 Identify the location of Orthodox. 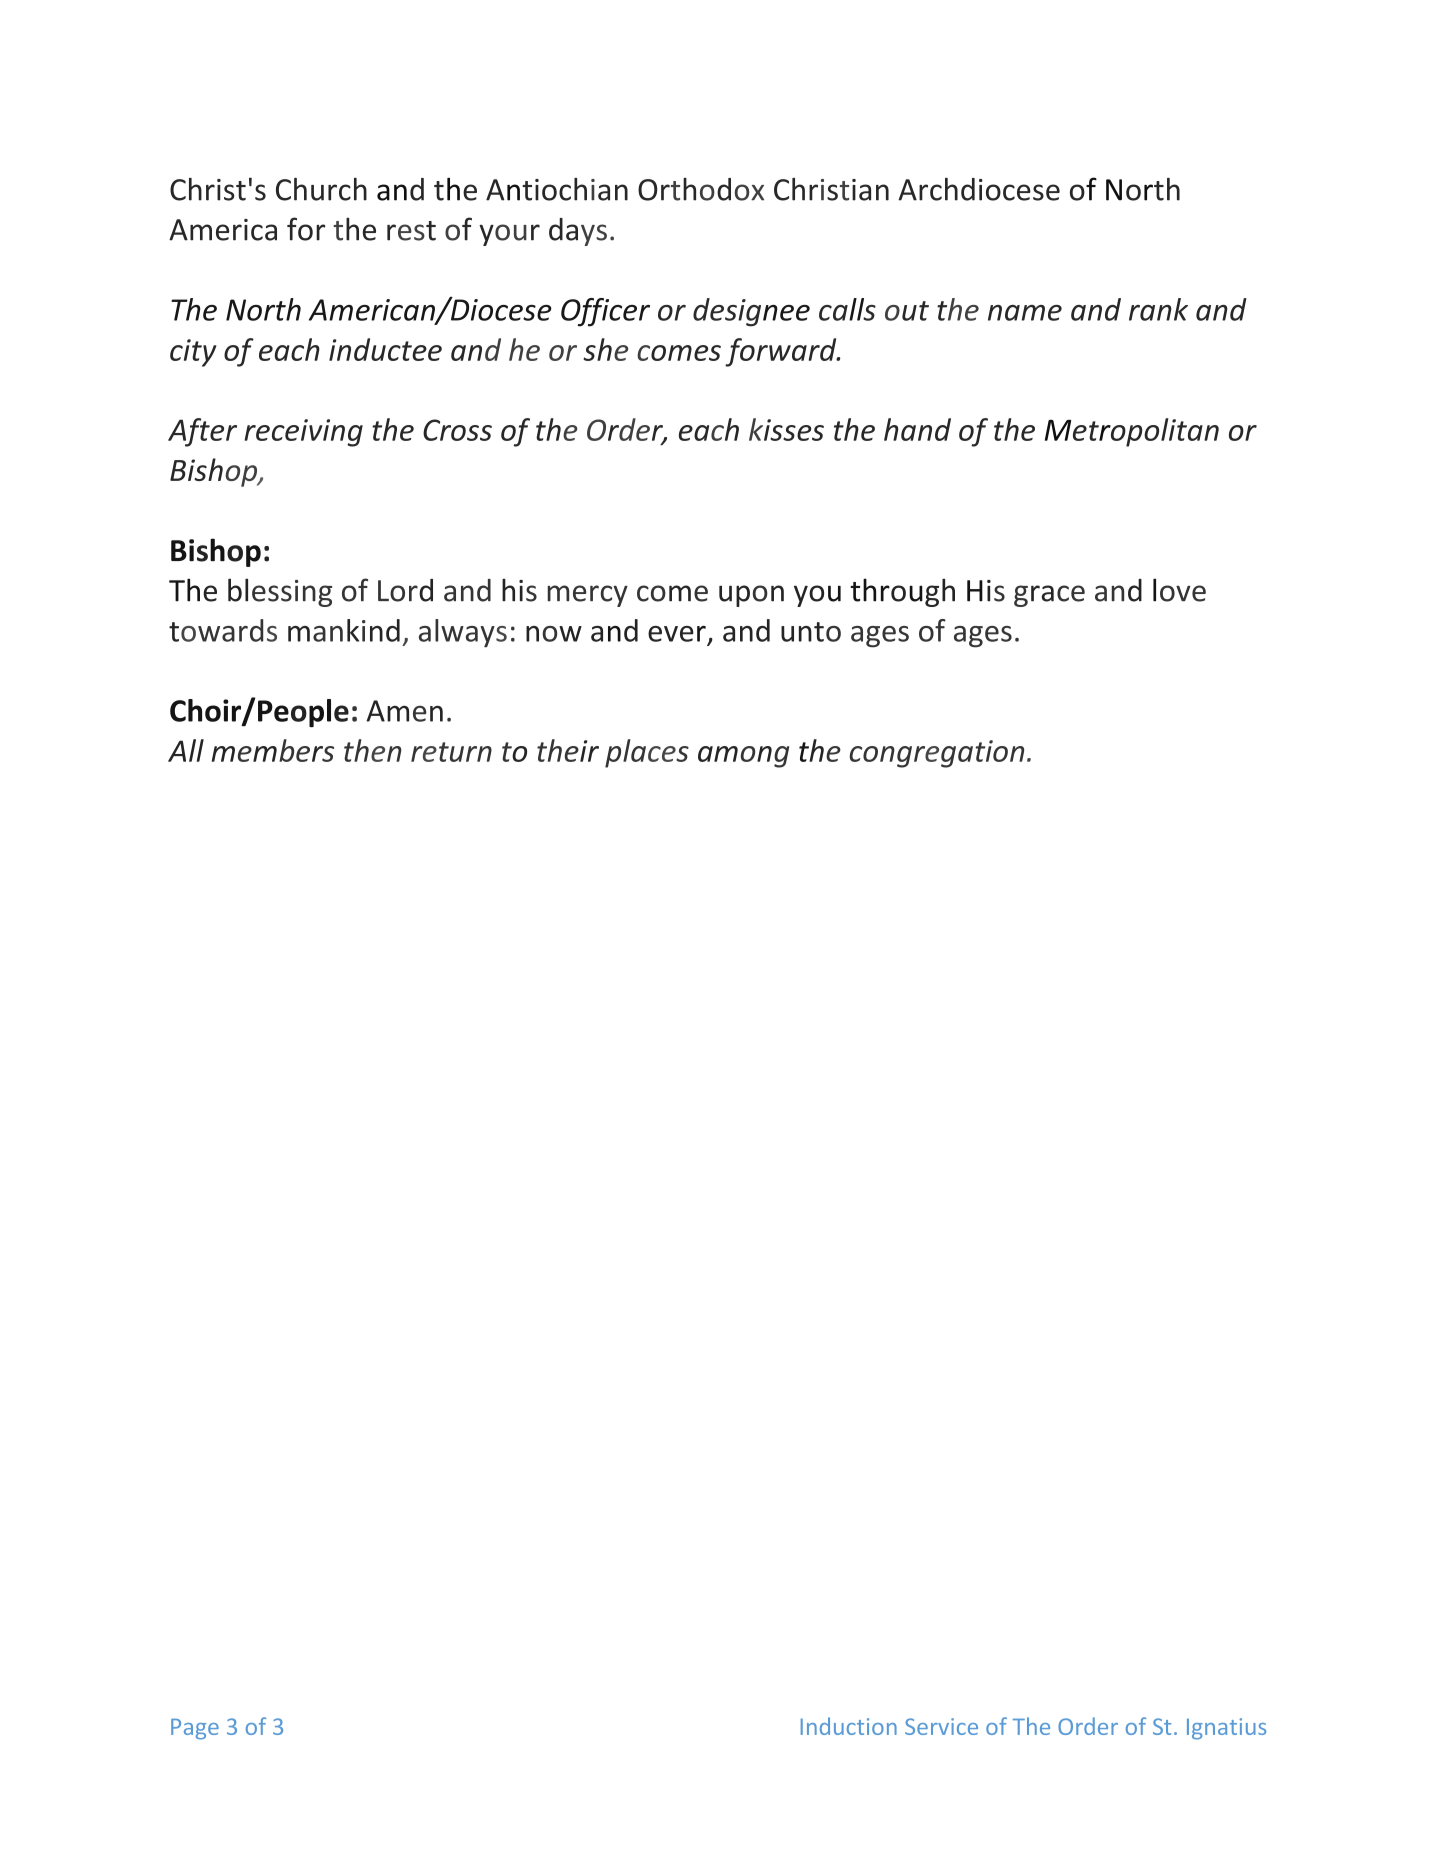
(701, 189).
